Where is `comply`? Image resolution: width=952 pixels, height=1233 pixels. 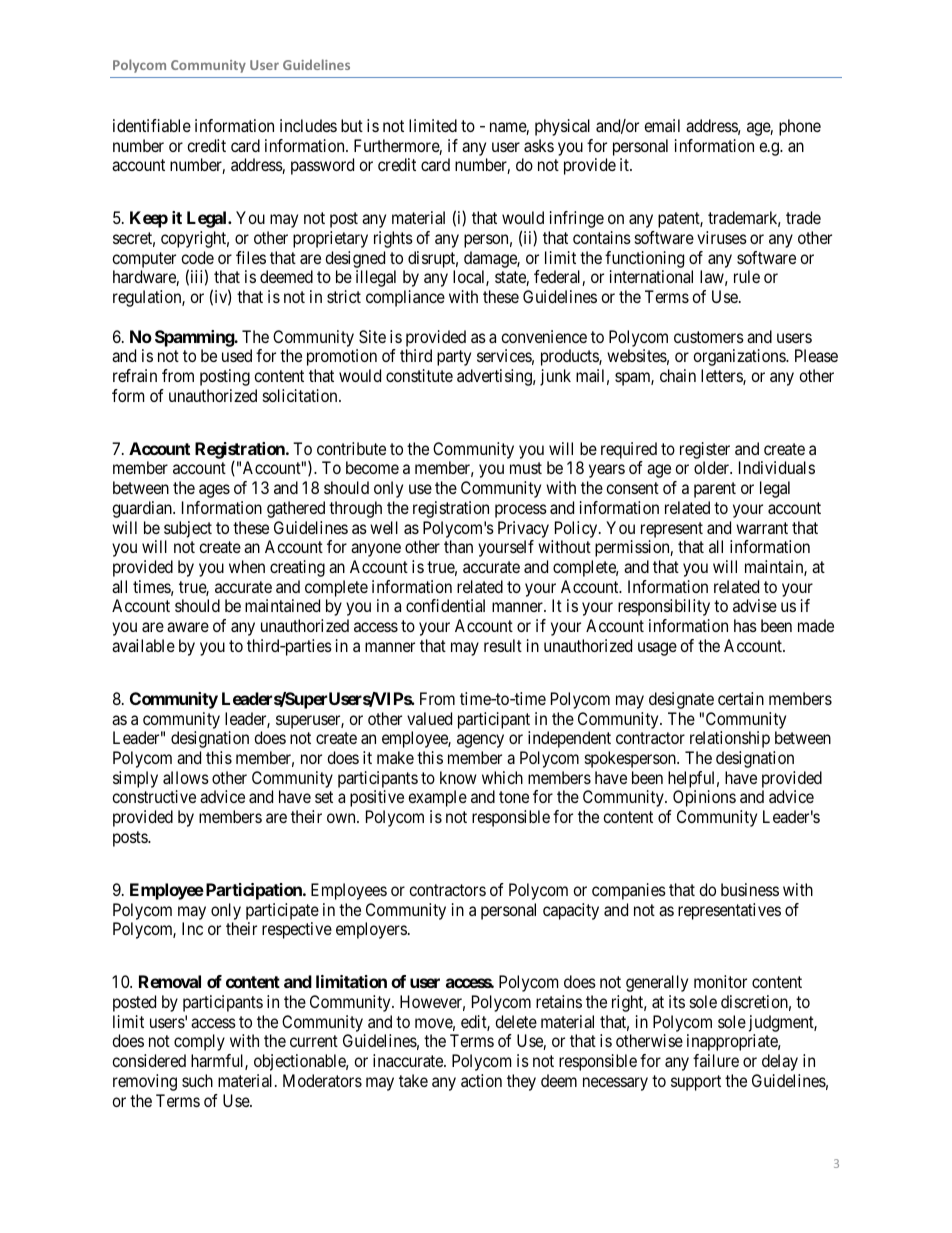
comply is located at coordinates (199, 1042).
